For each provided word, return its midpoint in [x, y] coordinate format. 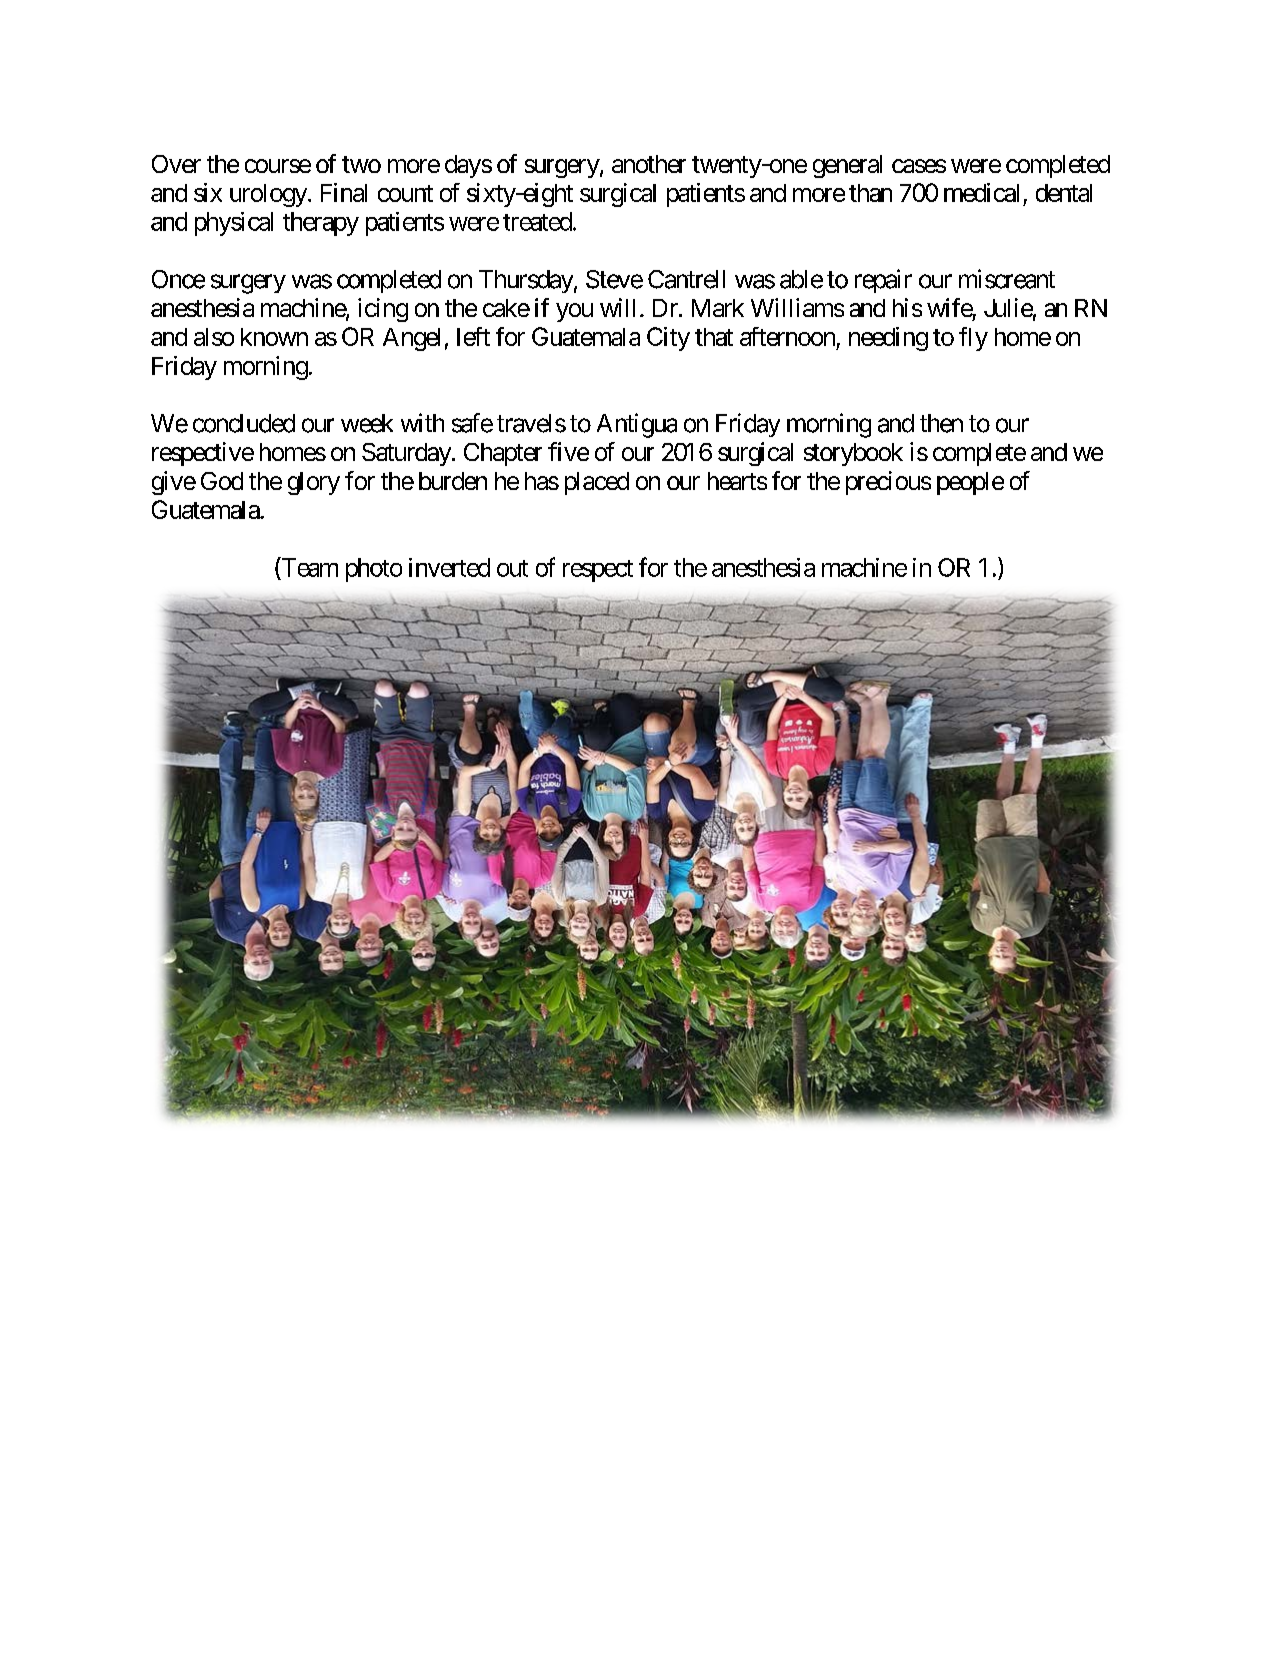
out [512, 568]
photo [374, 570]
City [668, 339]
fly [973, 339]
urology [268, 195]
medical [981, 192]
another [649, 164]
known [274, 337]
